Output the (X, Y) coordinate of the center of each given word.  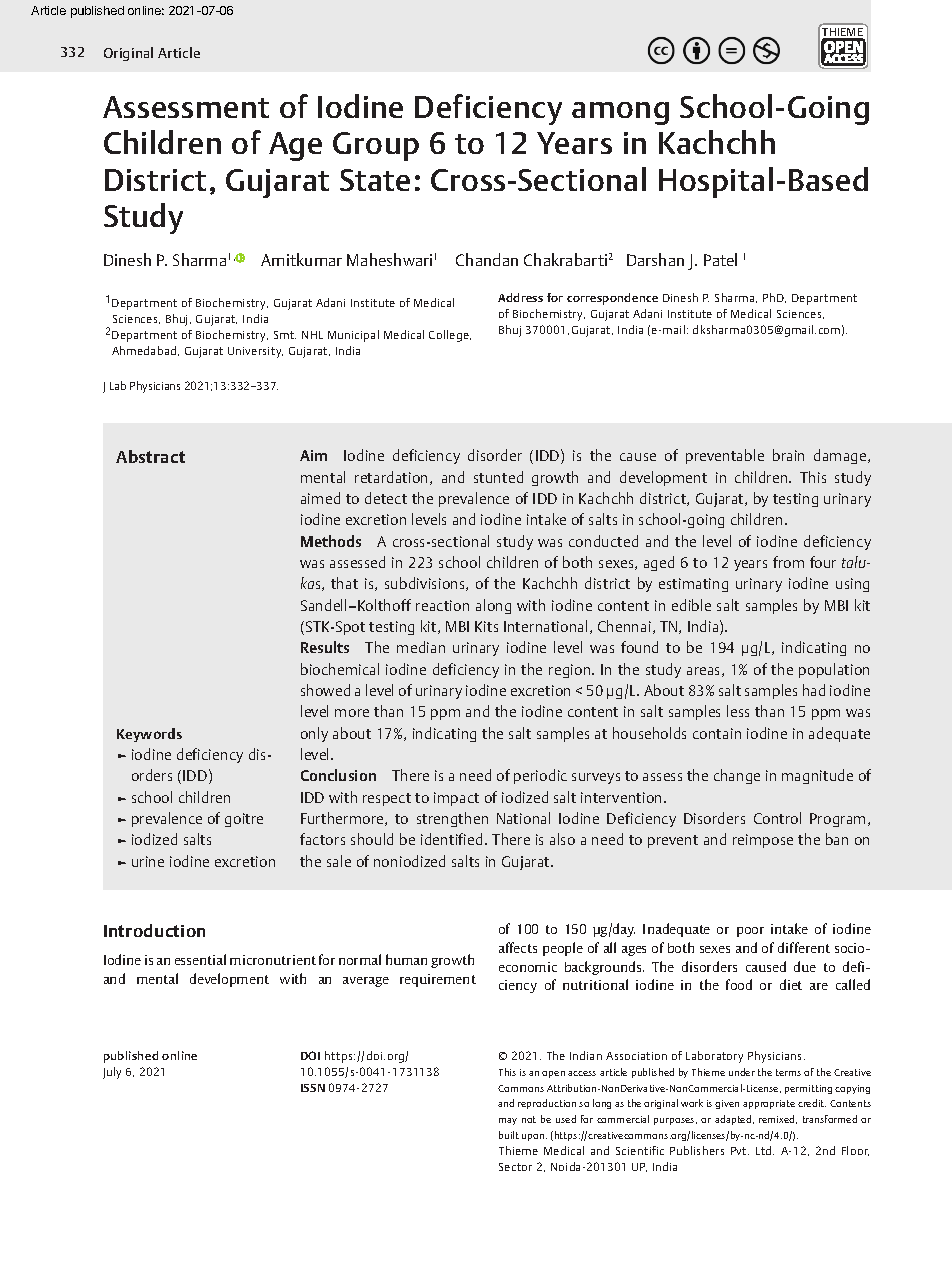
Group (376, 146)
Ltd (765, 1150)
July (112, 1073)
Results (325, 647)
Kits (486, 626)
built (509, 1135)
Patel (720, 259)
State (375, 180)
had (814, 690)
